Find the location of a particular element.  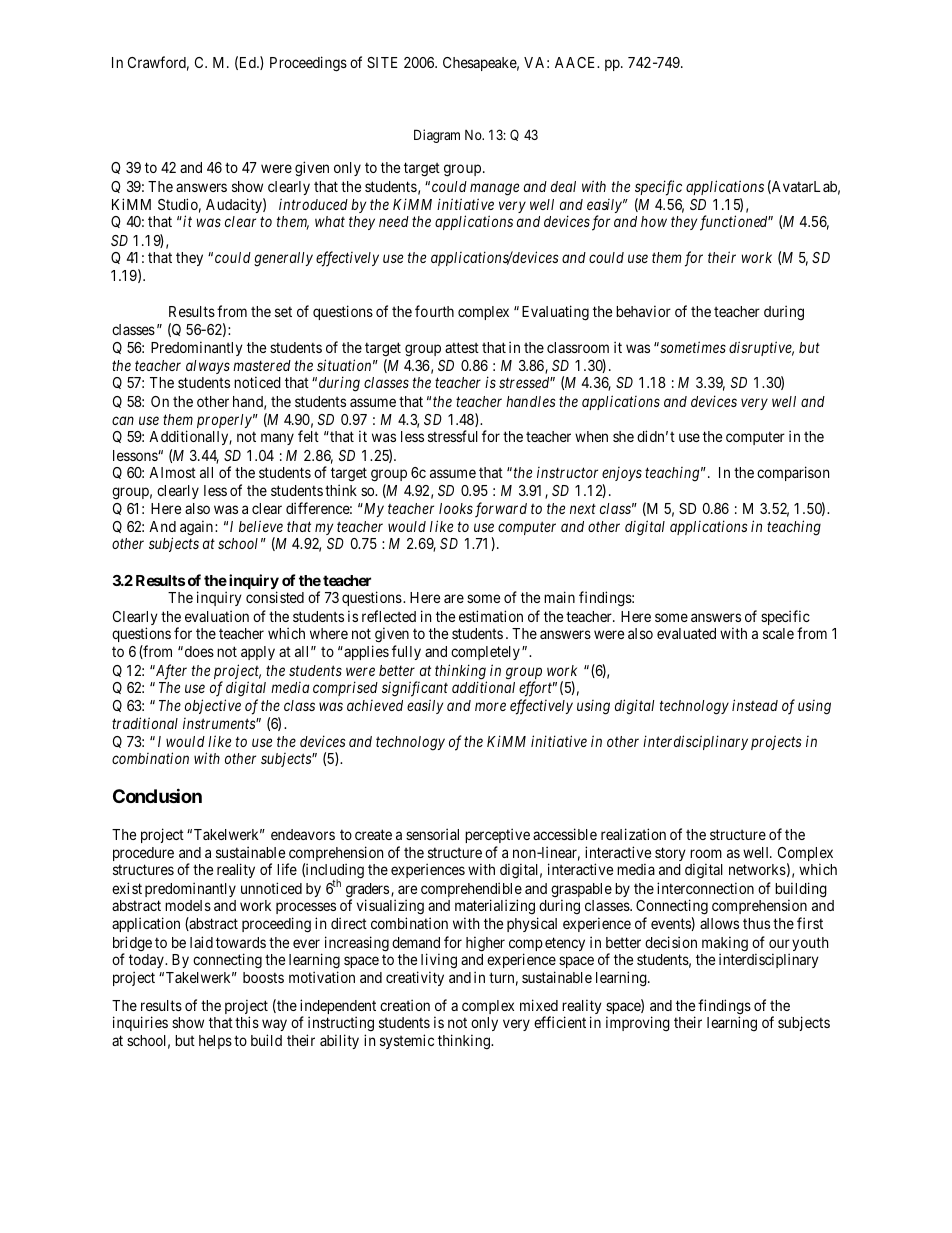

SITE is located at coordinates (382, 62).
